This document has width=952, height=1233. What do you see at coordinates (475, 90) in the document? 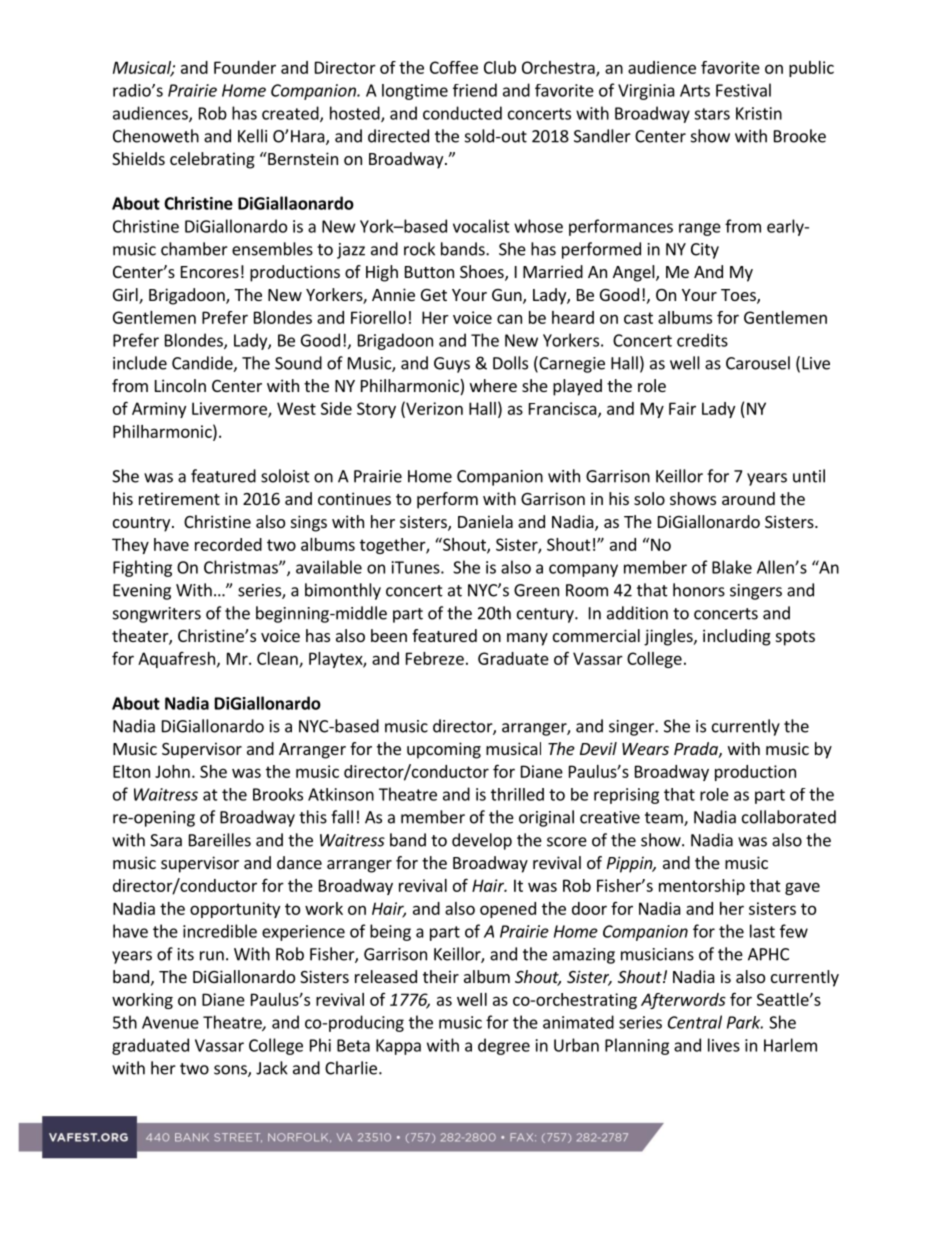
I see `friend` at bounding box center [475, 90].
